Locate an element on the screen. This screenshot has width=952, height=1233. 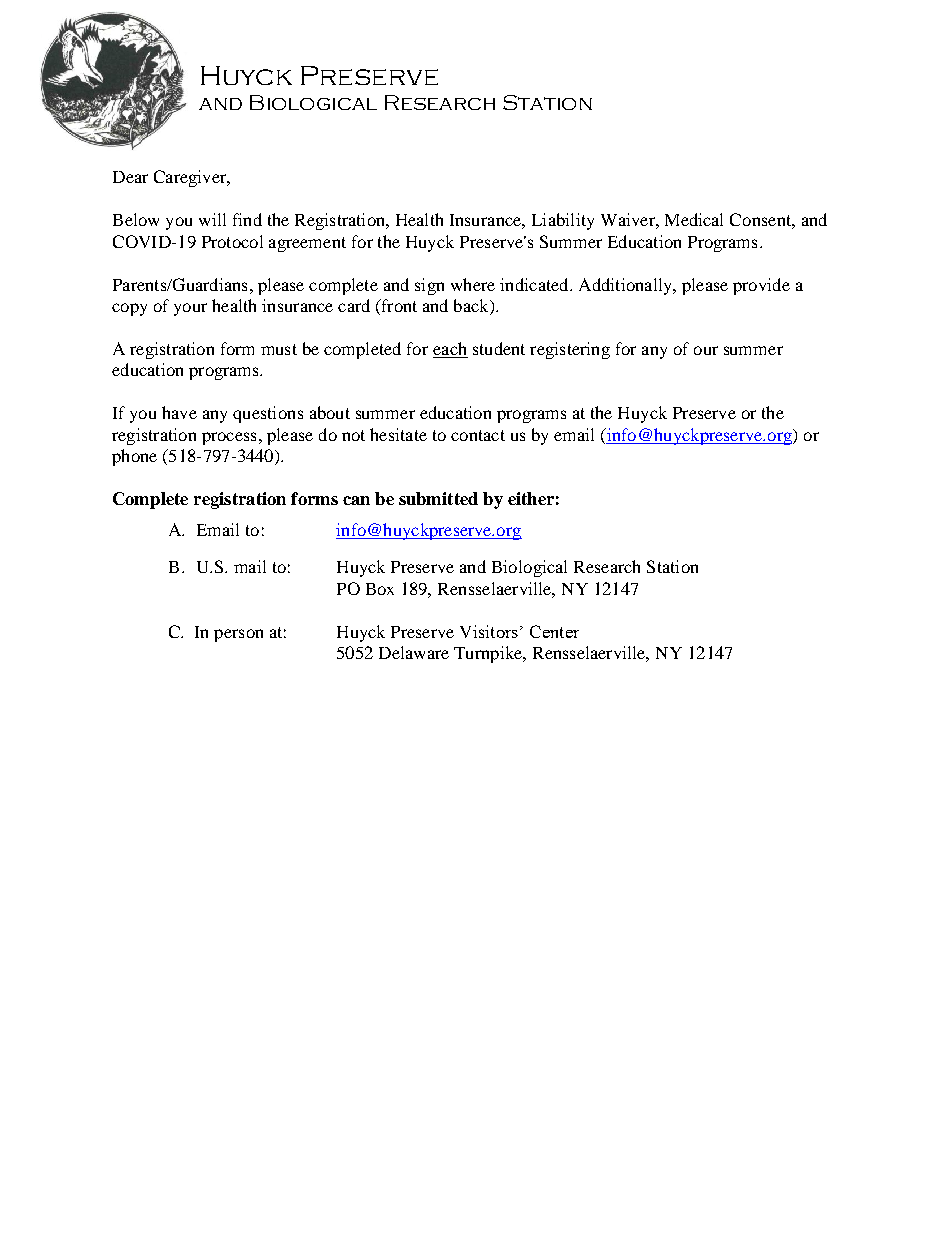
Center is located at coordinates (554, 631).
